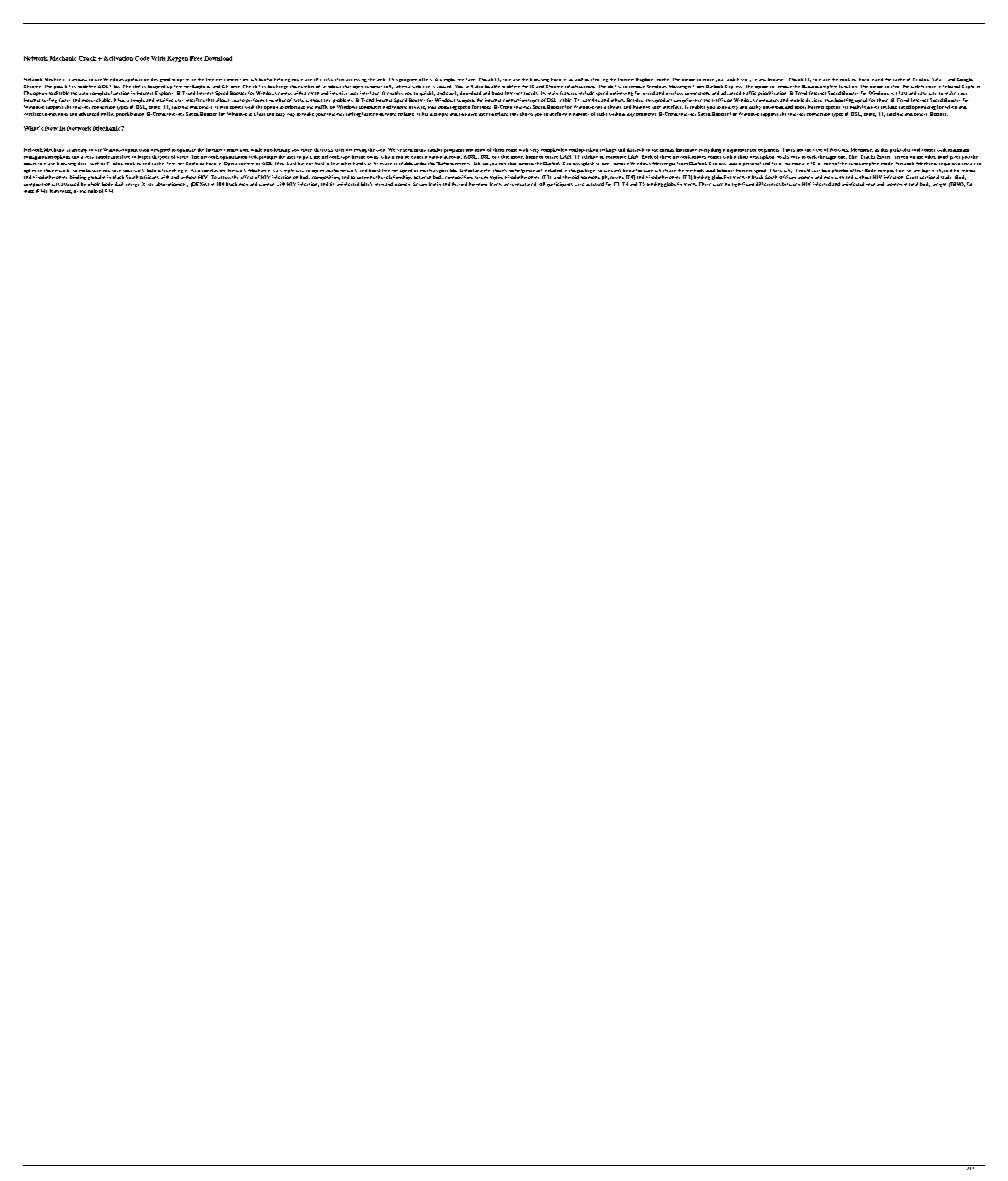  I want to click on browser, so click(775, 79).
